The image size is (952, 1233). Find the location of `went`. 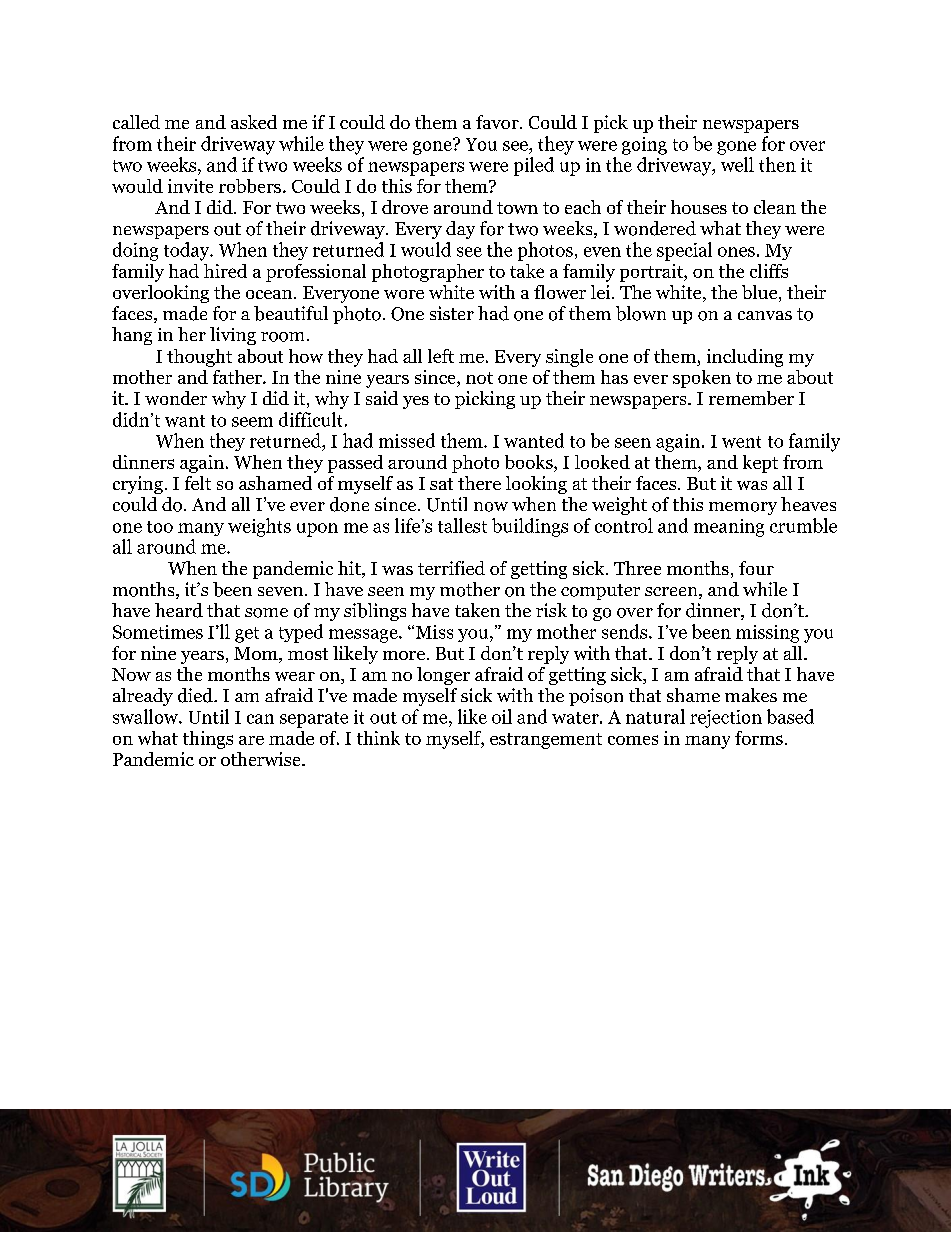

went is located at coordinates (741, 442).
